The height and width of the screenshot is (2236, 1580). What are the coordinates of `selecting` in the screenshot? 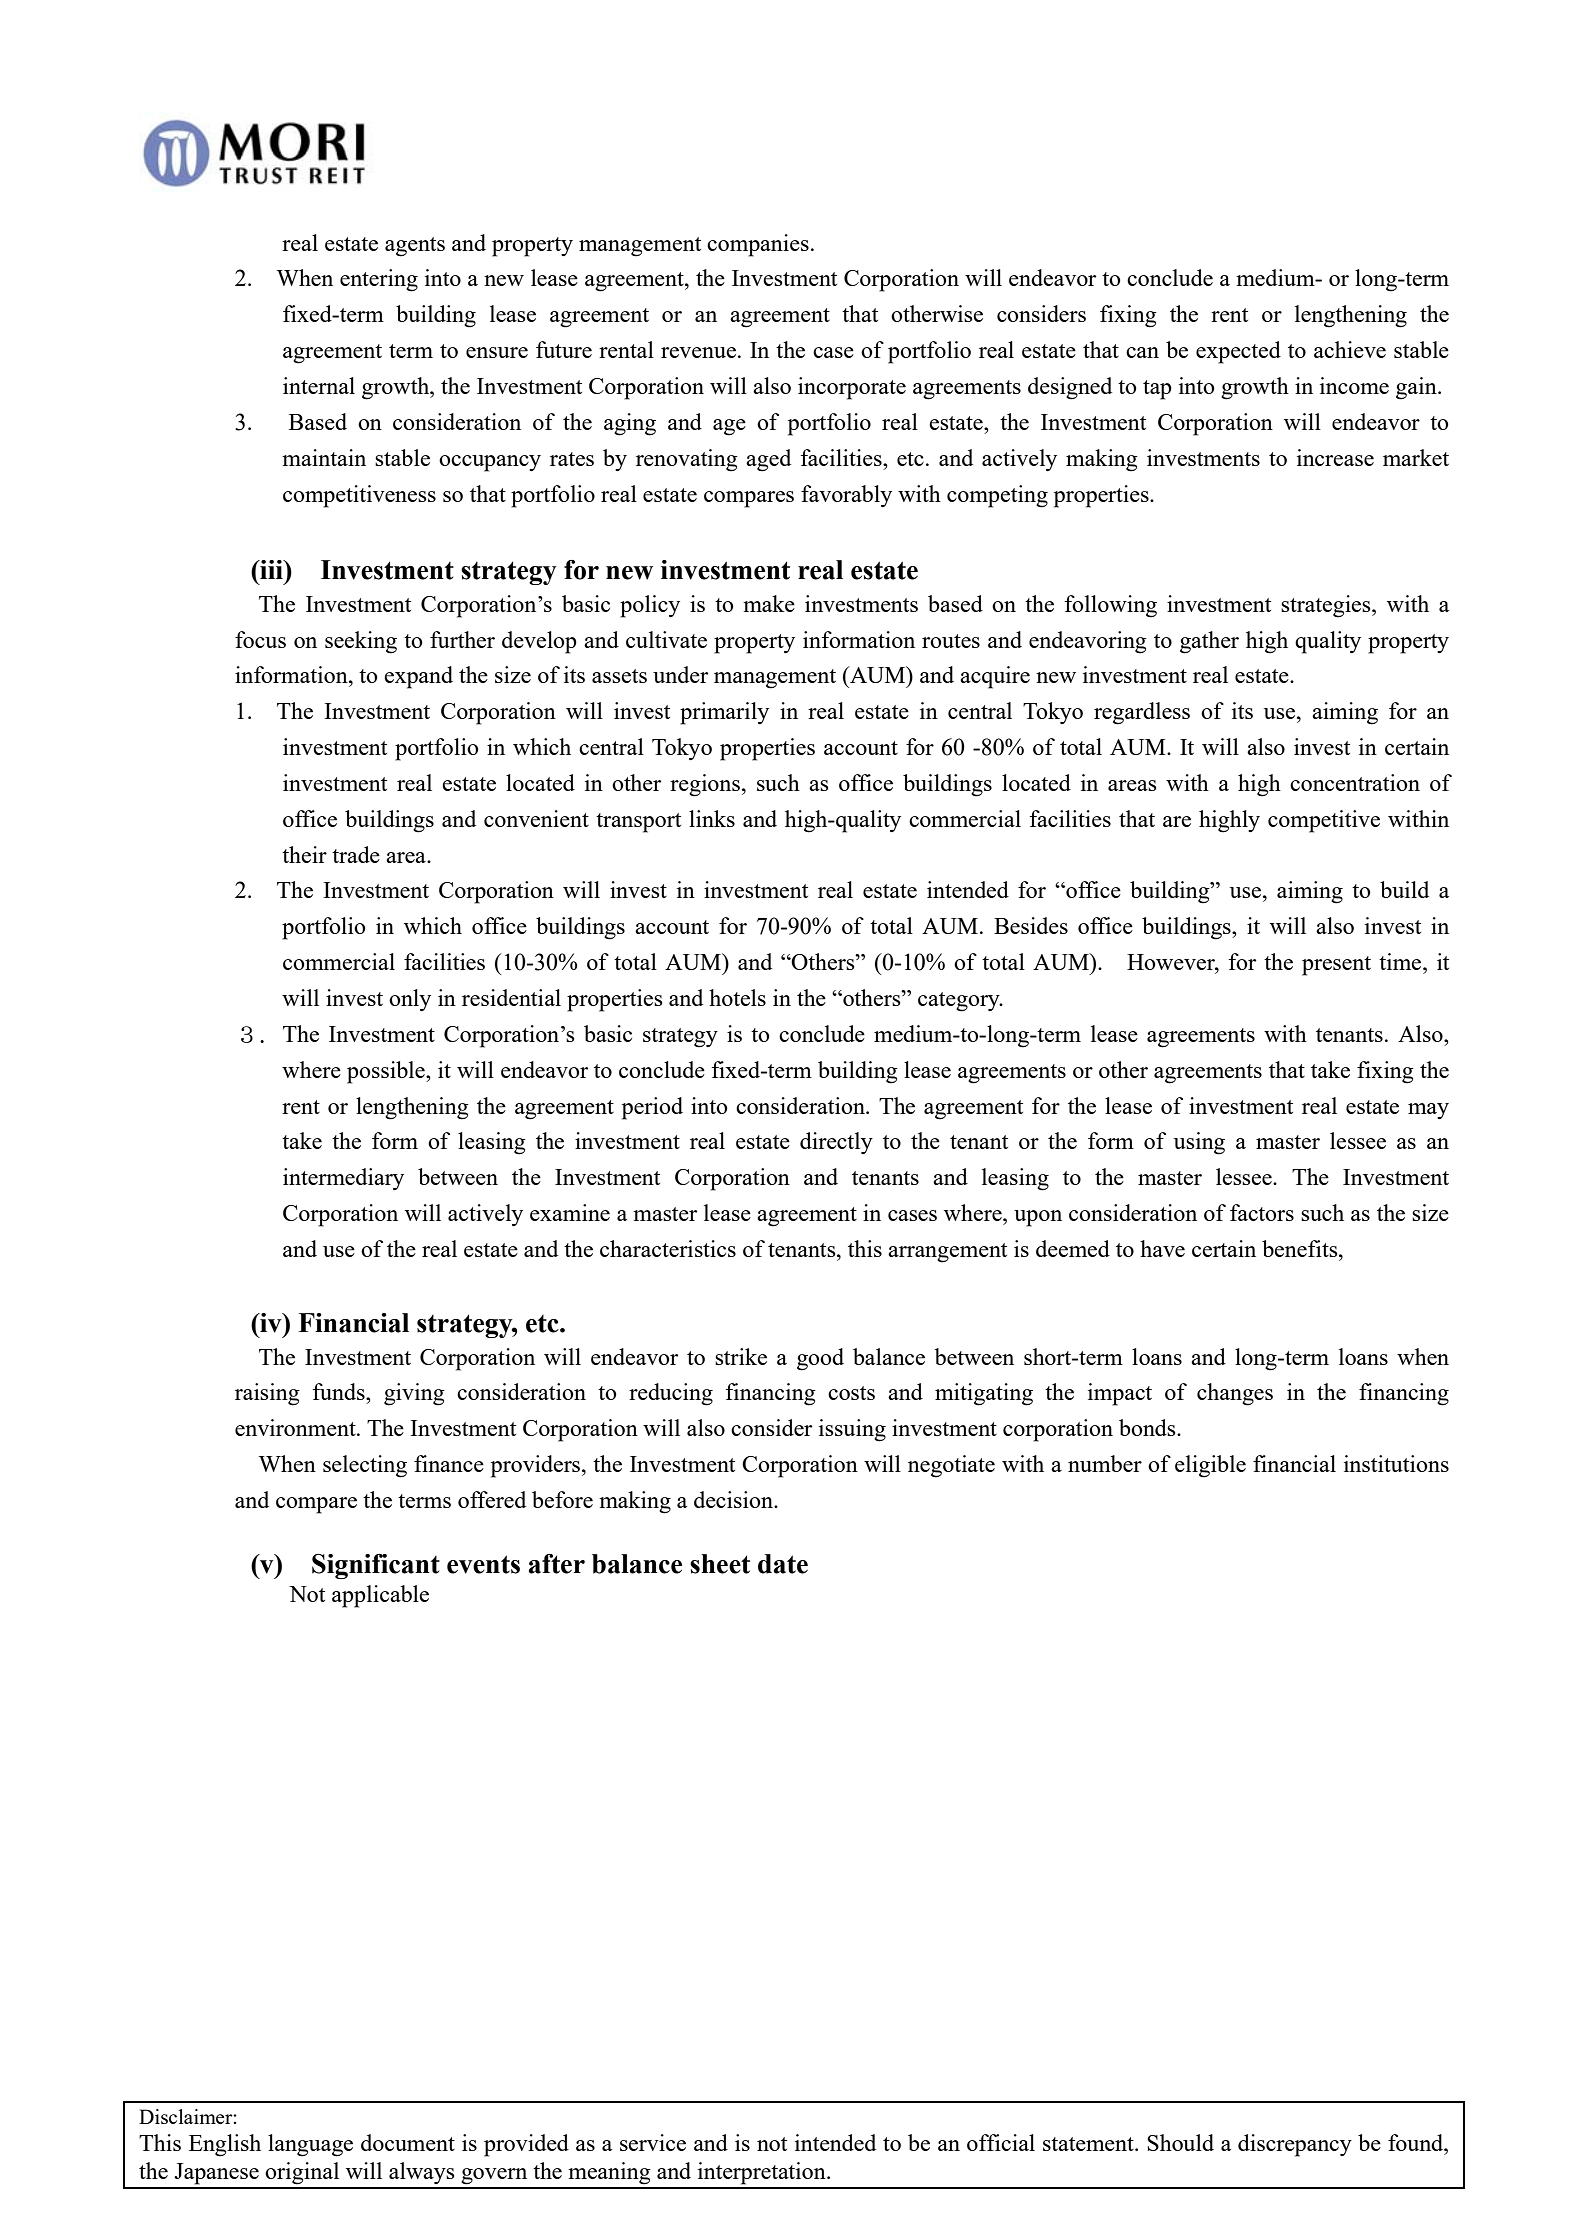 It's located at (365, 1466).
